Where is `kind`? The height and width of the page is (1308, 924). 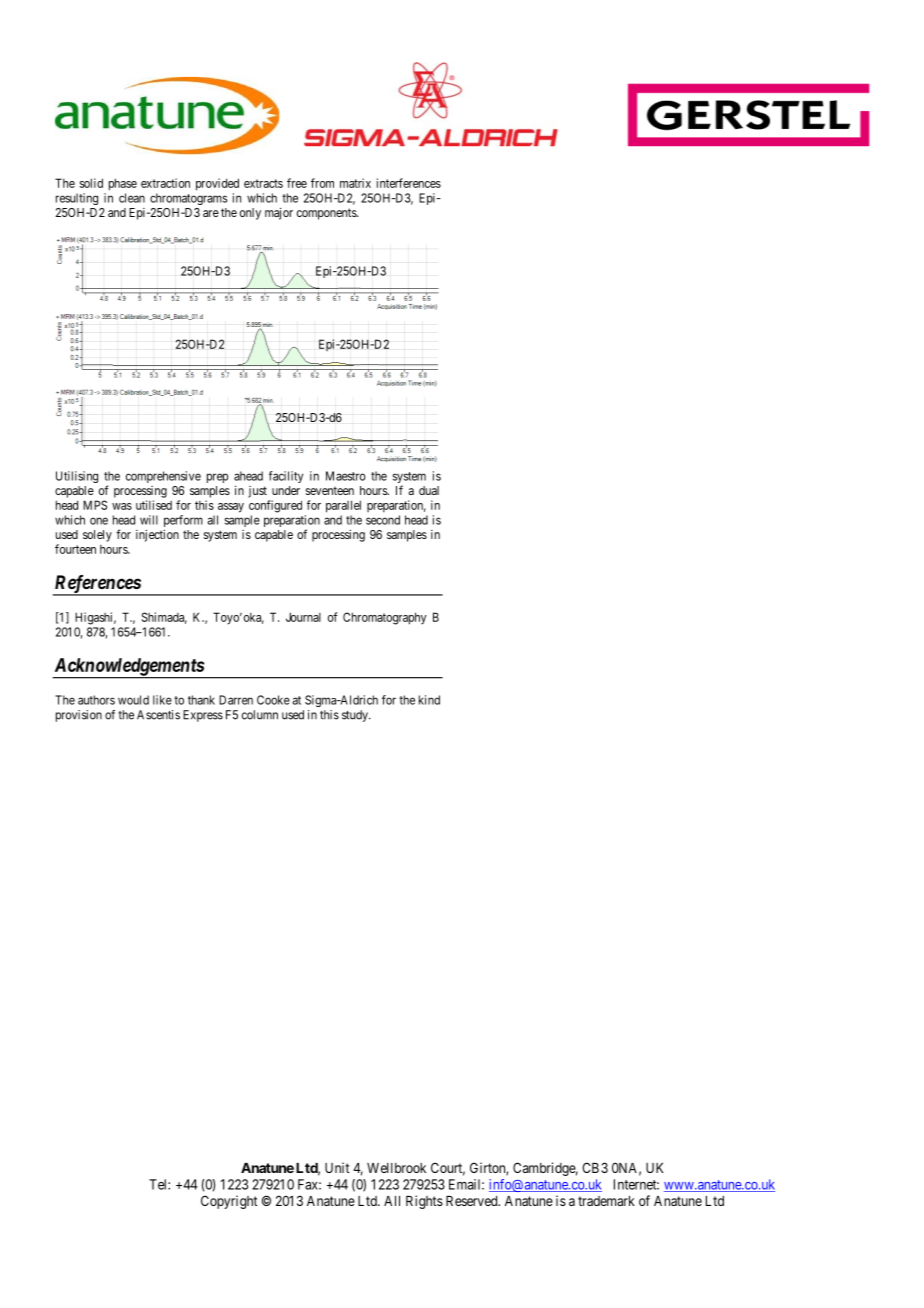
kind is located at coordinates (429, 700).
